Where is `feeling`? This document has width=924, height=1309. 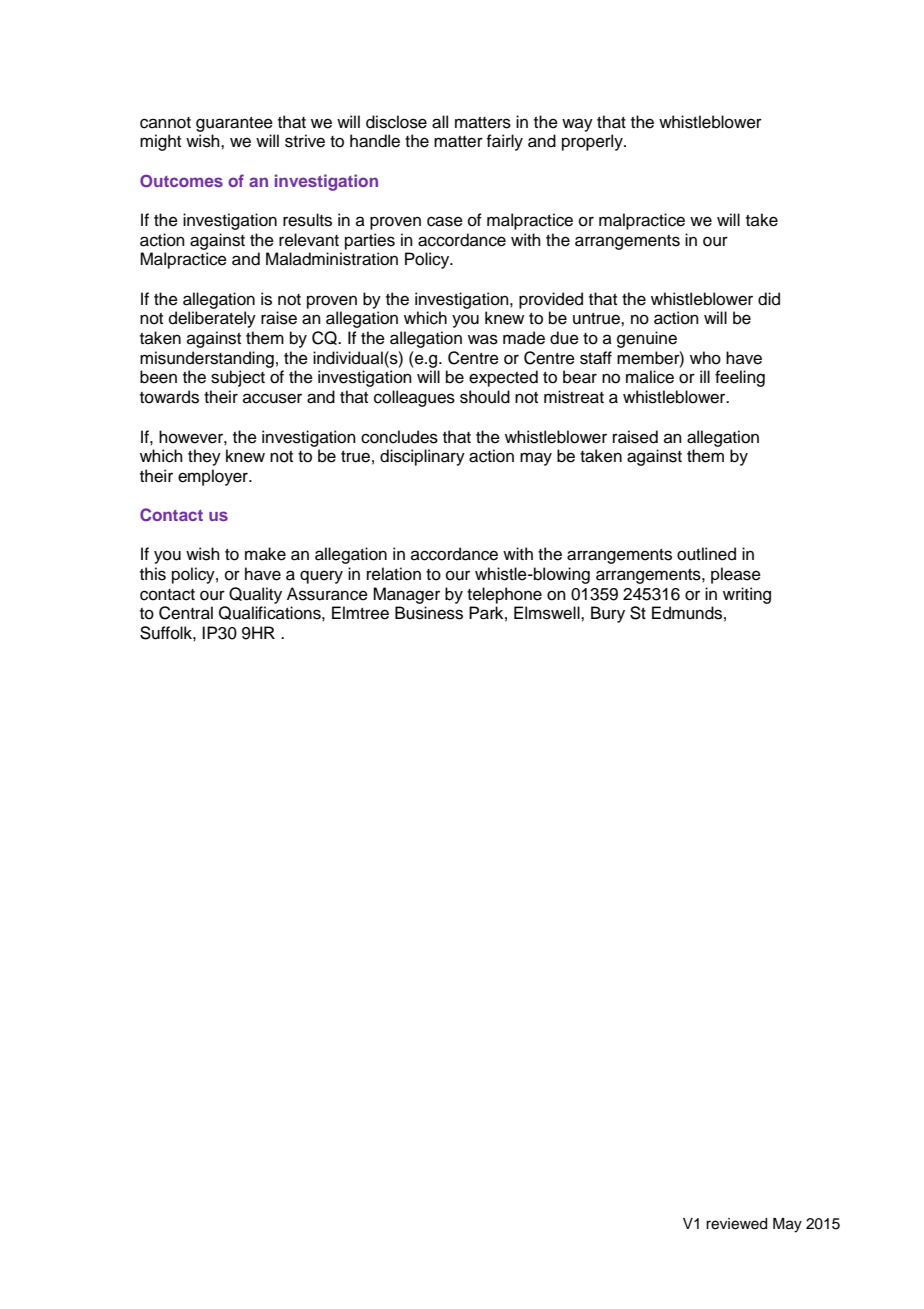
feeling is located at coordinates (740, 378).
